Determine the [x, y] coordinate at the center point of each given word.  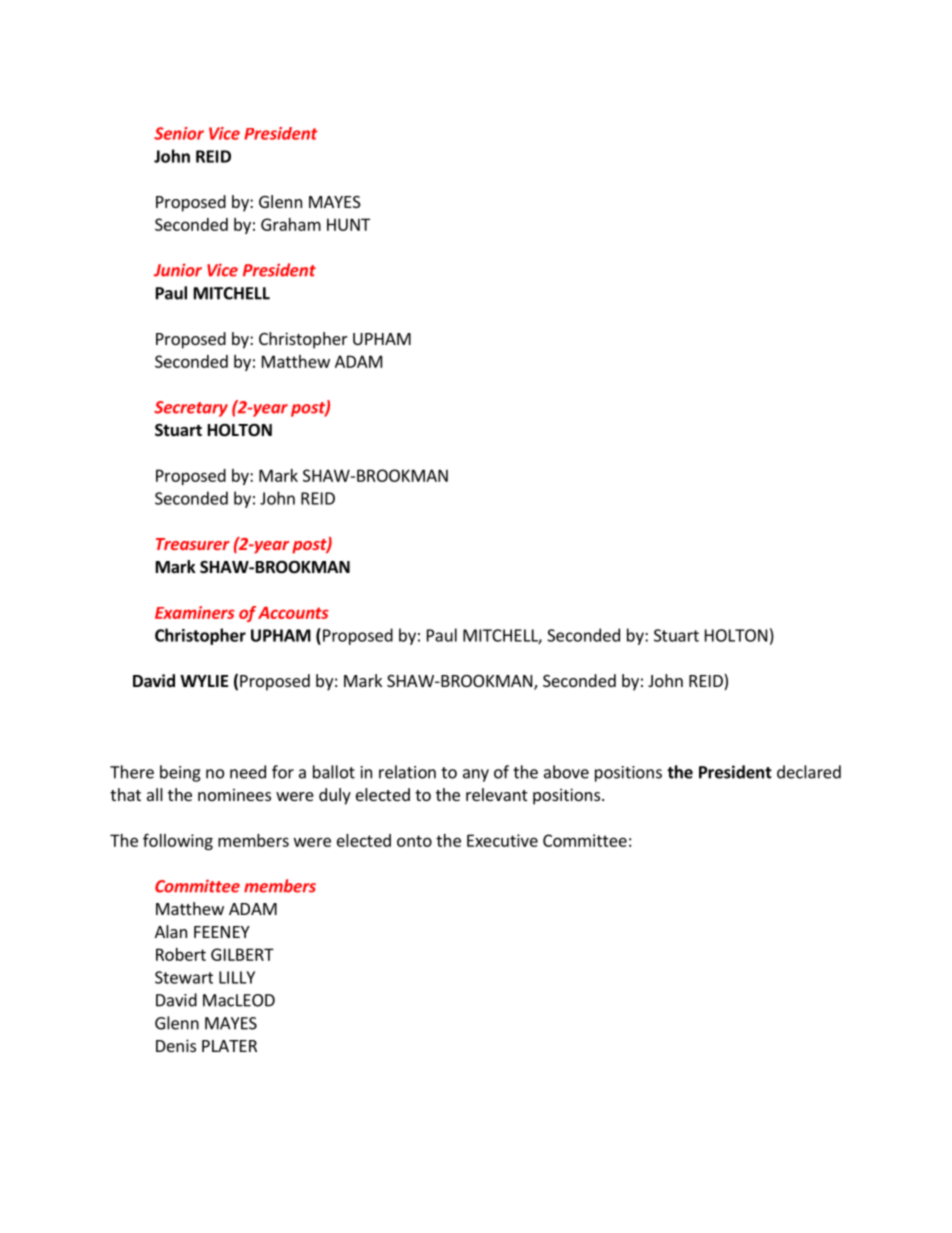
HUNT [348, 224]
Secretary [191, 409]
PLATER [229, 1046]
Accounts [293, 612]
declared [809, 772]
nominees [234, 794]
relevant [496, 794]
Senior [179, 133]
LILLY [237, 977]
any [476, 775]
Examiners [195, 612]
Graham [291, 224]
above [566, 772]
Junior [178, 270]
